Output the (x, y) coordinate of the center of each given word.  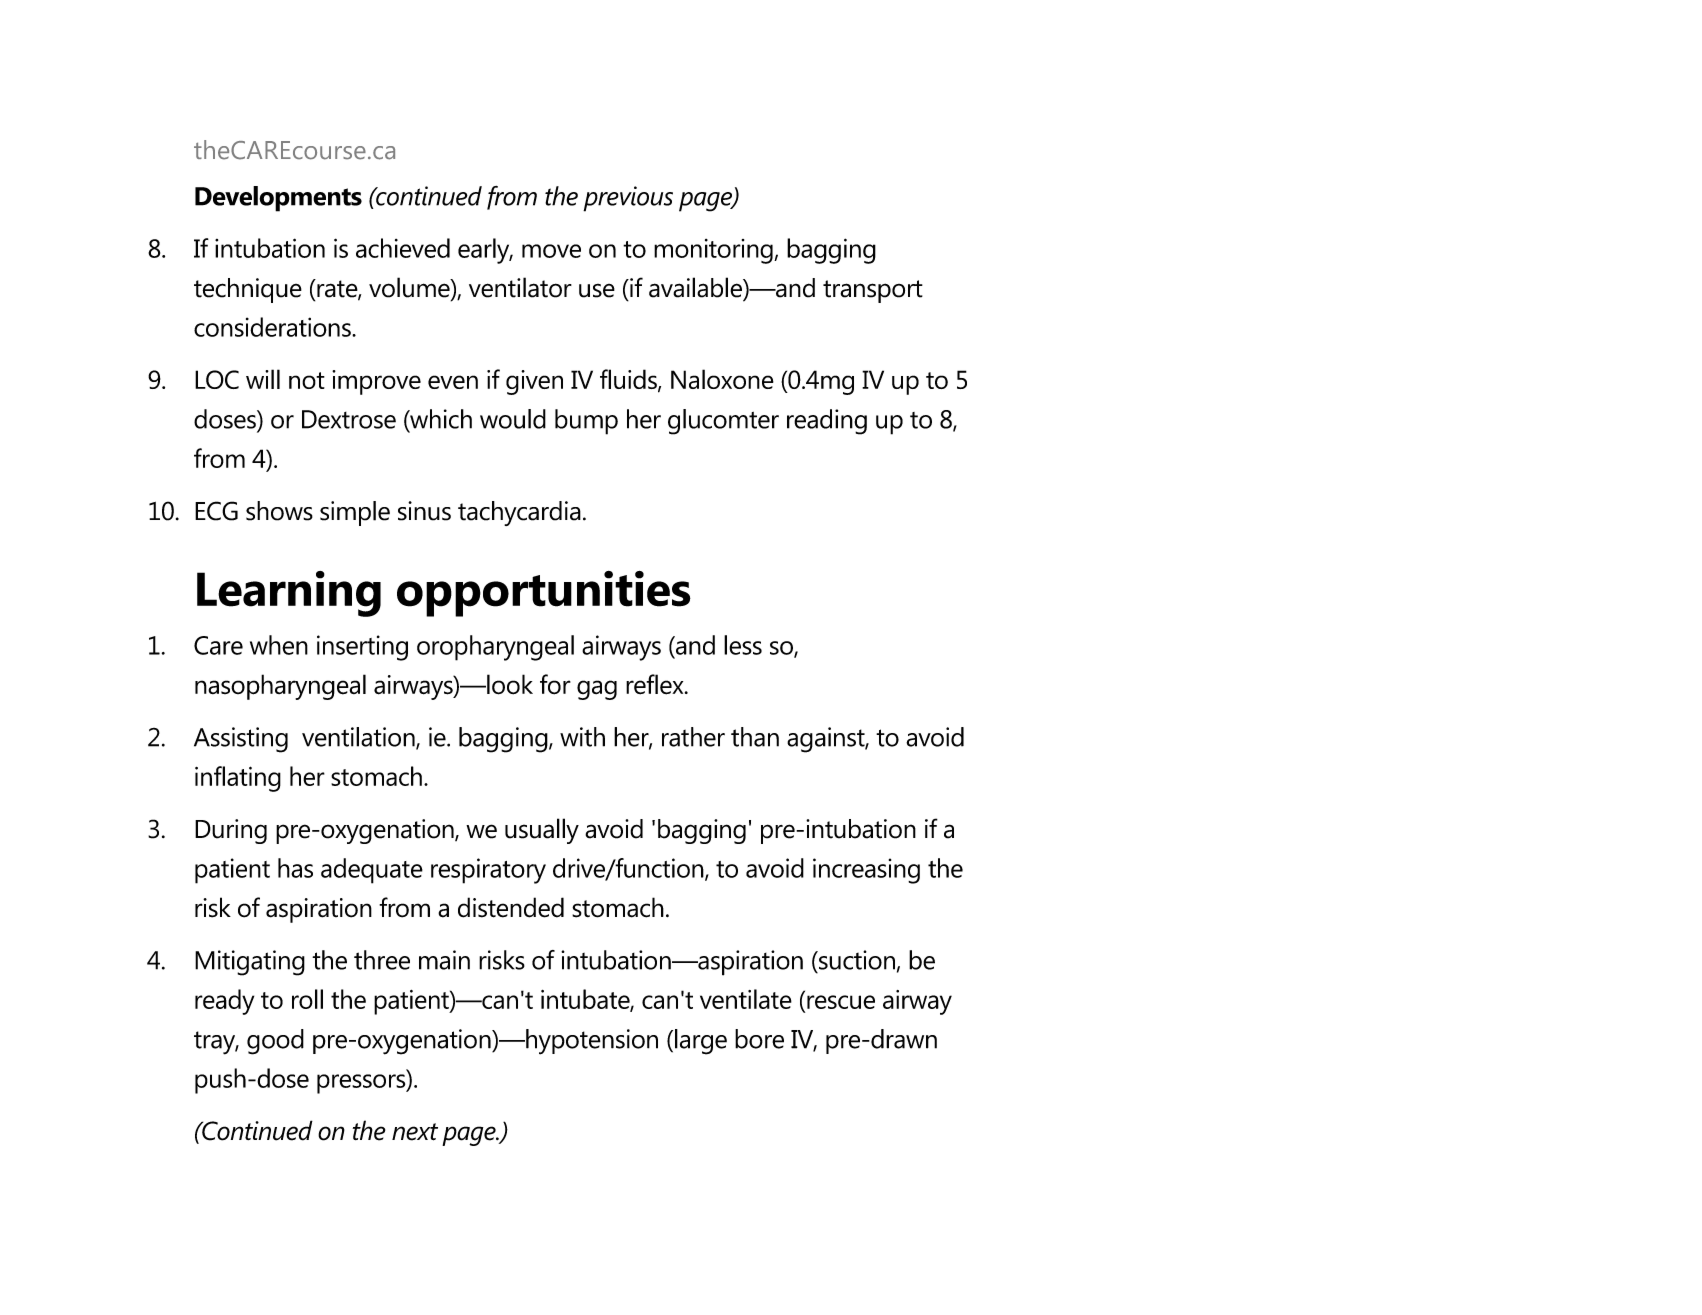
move (551, 251)
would (513, 419)
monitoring (714, 251)
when (279, 645)
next (415, 1132)
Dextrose (349, 419)
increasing (866, 871)
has (295, 868)
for (555, 684)
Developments (278, 199)
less (743, 645)
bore (759, 1039)
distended (511, 907)
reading (827, 422)
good (275, 1042)
